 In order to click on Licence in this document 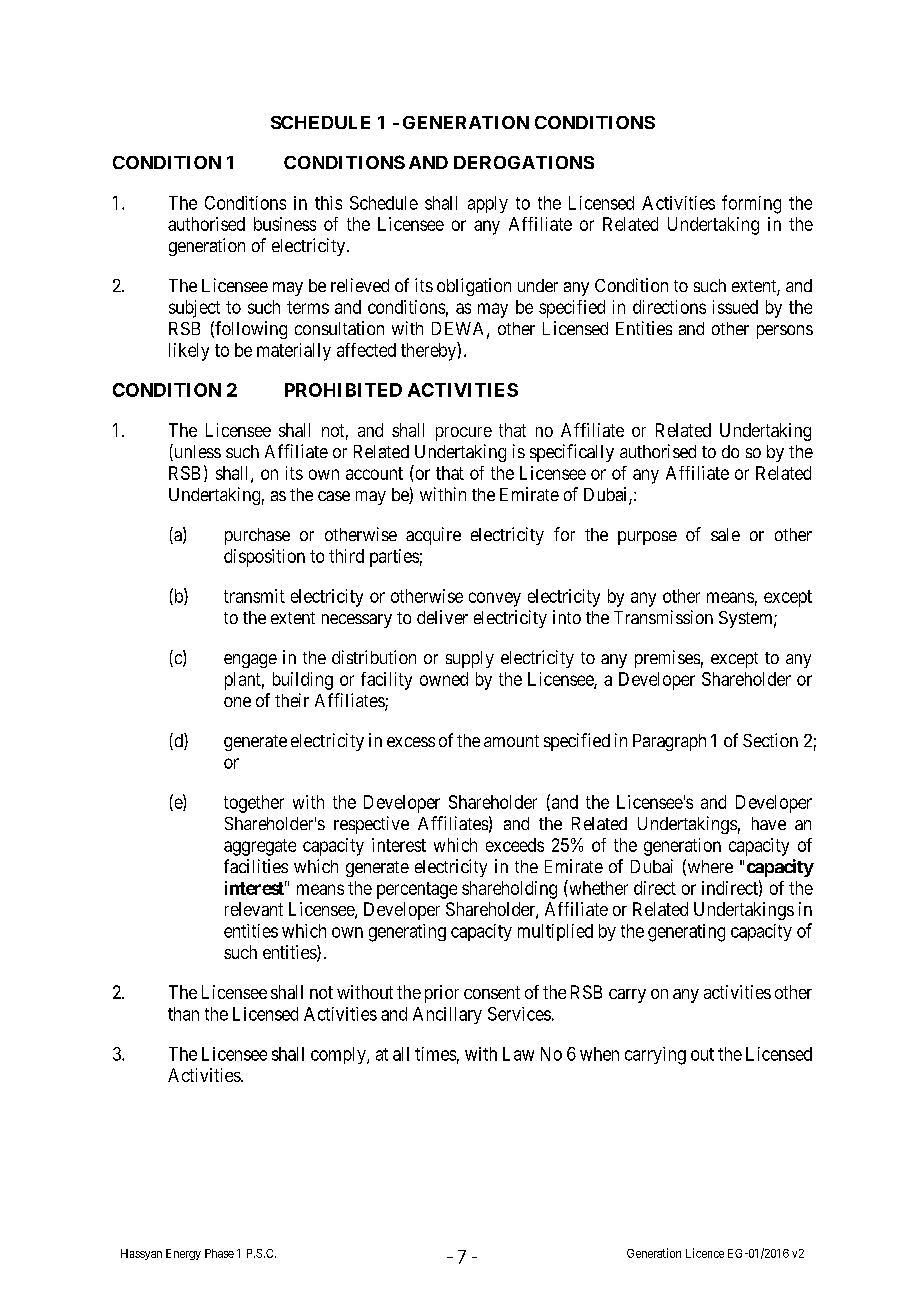, I will do `click(705, 1253)`.
